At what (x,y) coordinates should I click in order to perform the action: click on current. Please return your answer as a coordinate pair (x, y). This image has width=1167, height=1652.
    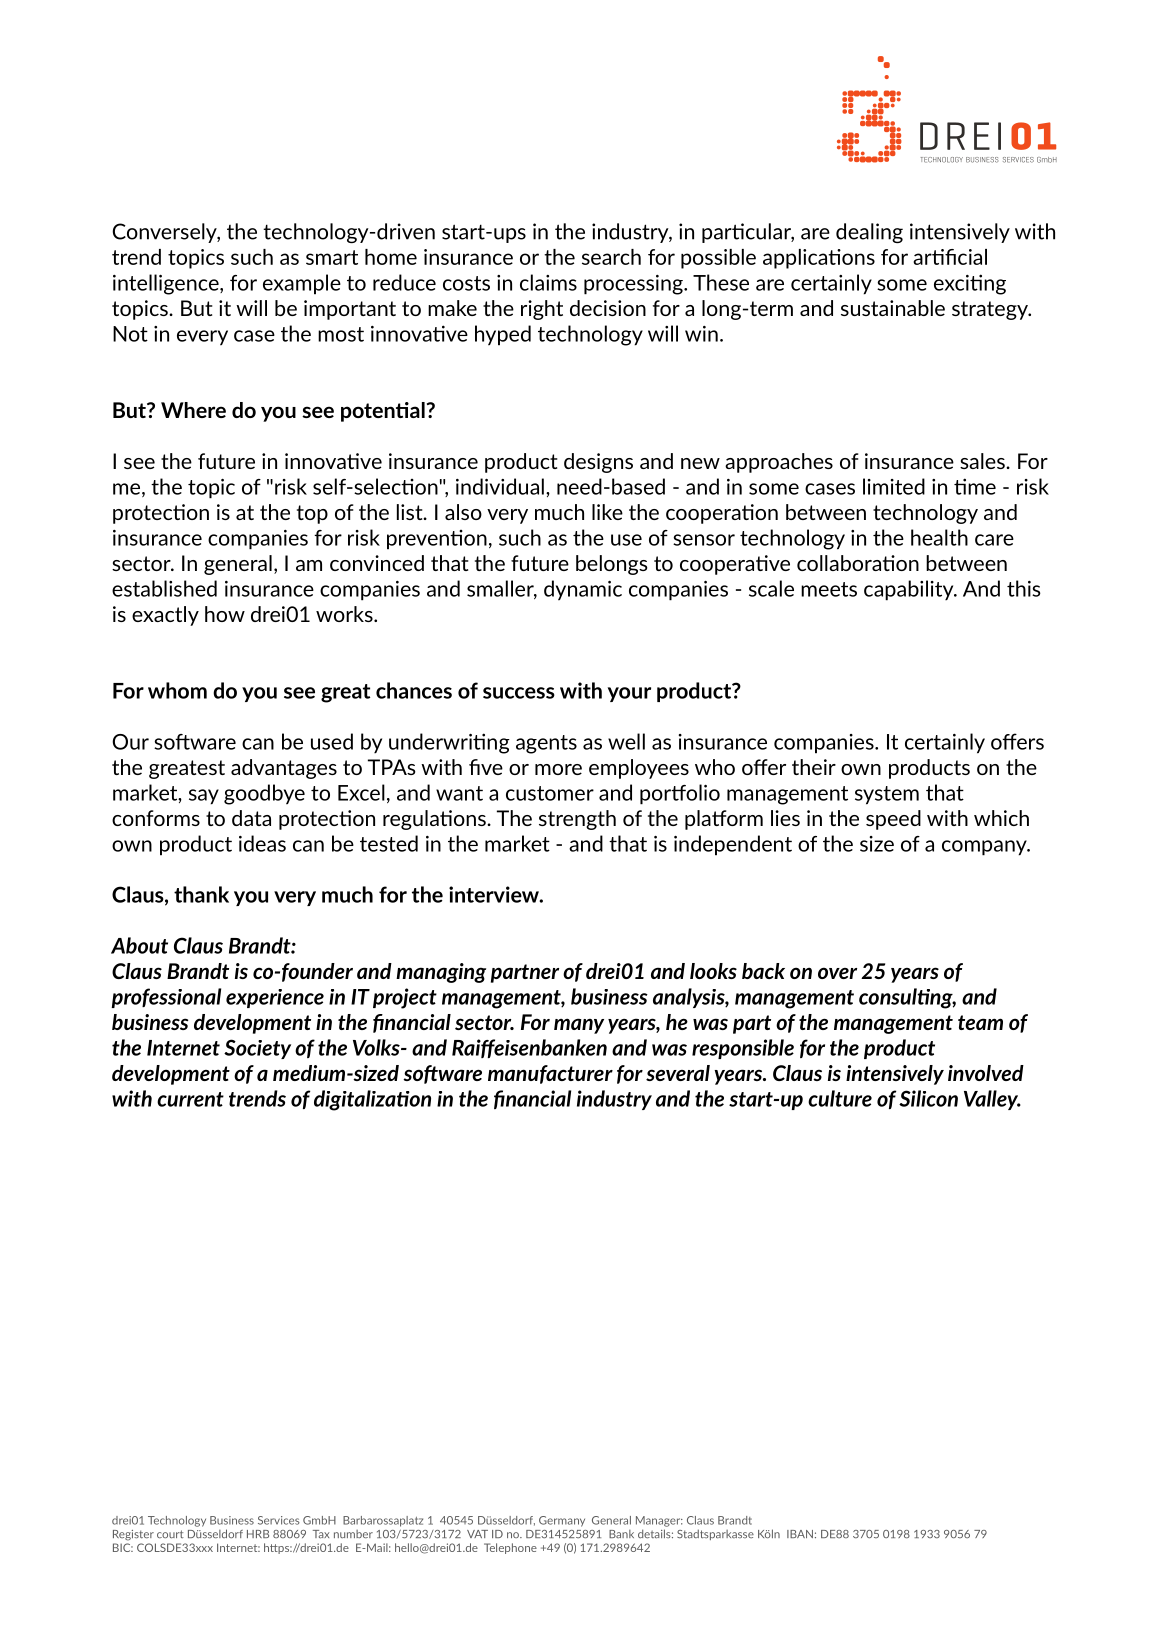
    Looking at the image, I should click on (190, 1099).
